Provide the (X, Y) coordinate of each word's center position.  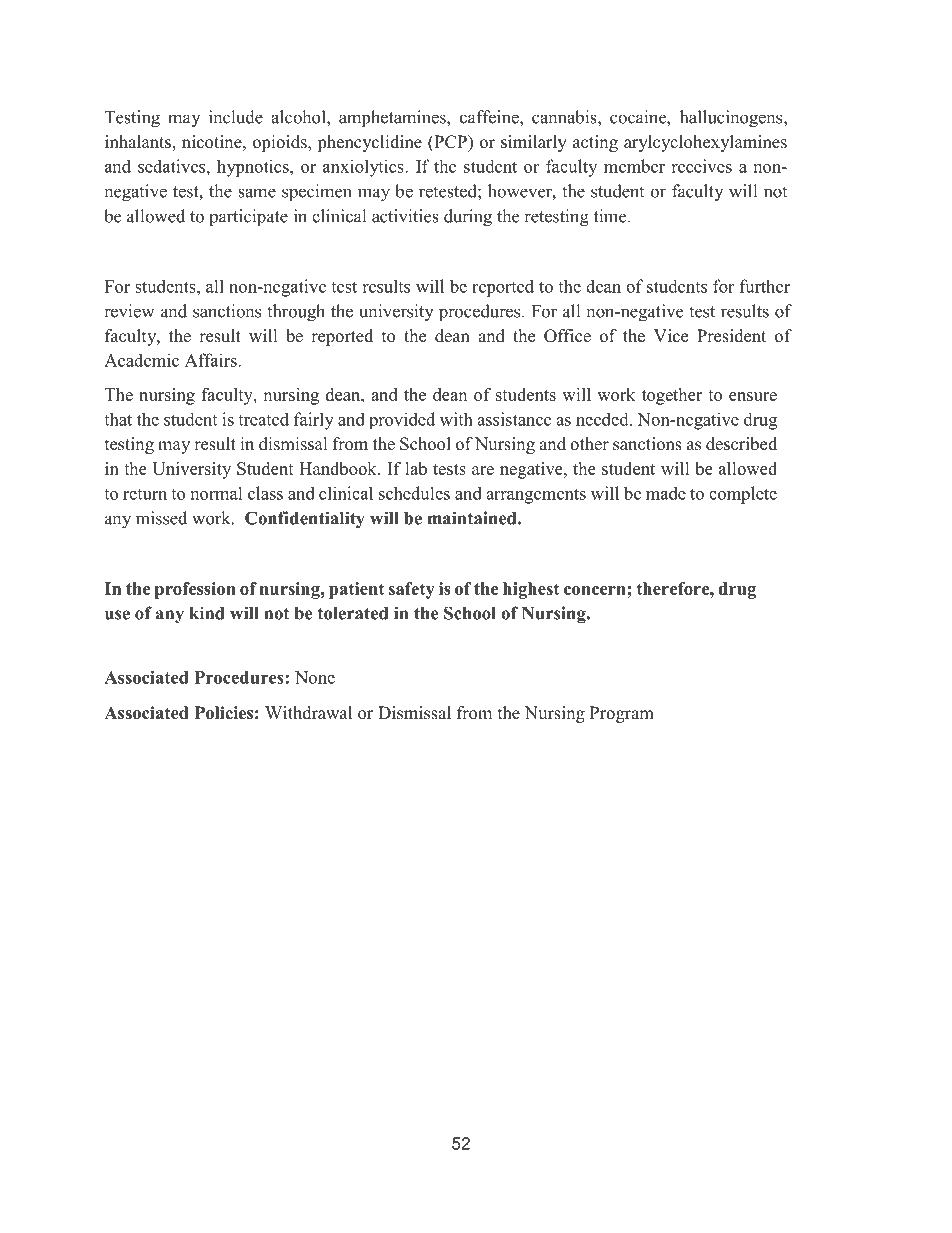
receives (701, 166)
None (315, 677)
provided (402, 420)
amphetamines (393, 118)
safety (412, 590)
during (468, 218)
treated (263, 419)
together (672, 396)
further (765, 286)
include (236, 117)
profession (195, 590)
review (129, 311)
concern (596, 590)
